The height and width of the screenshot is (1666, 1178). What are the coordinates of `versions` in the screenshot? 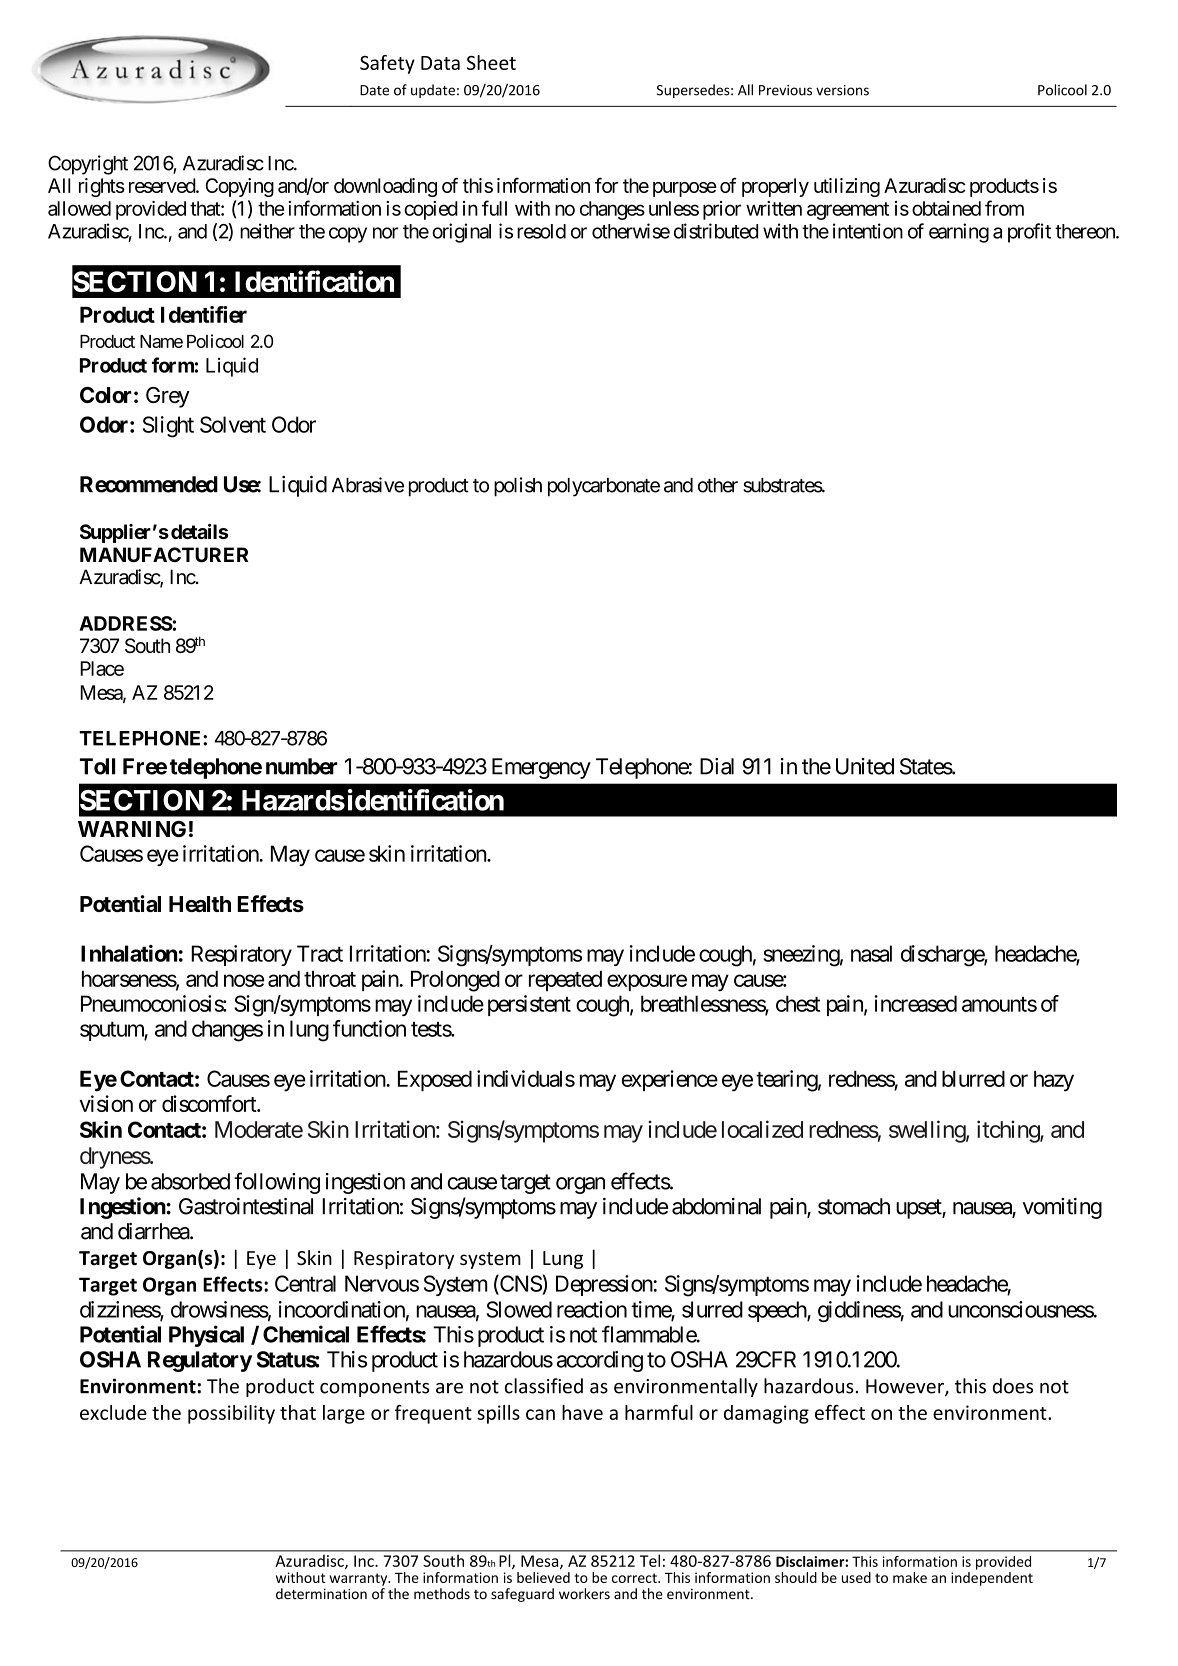 It's located at (842, 90).
